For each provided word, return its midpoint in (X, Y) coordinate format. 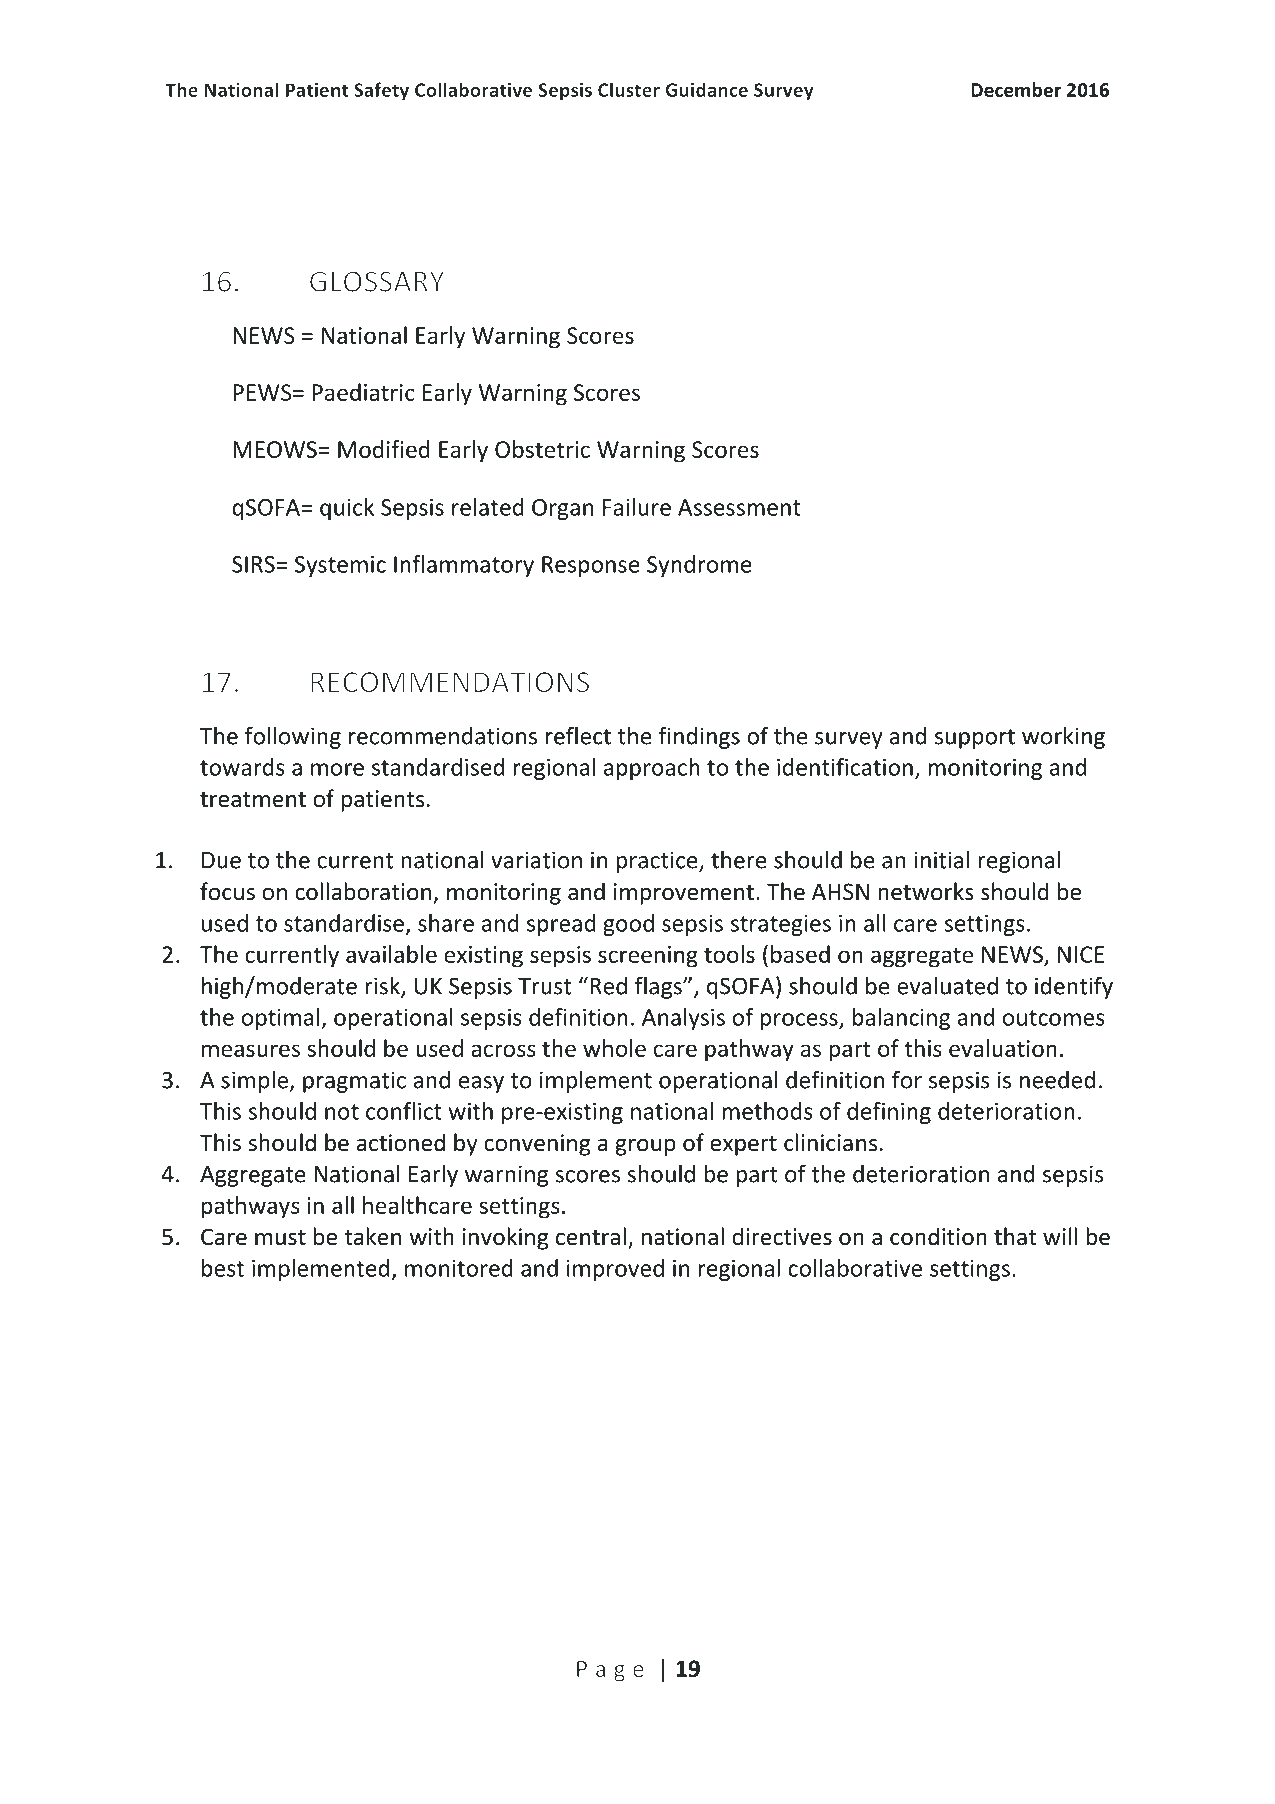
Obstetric (542, 449)
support (975, 739)
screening (648, 957)
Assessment (739, 507)
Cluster (629, 89)
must (280, 1238)
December (1016, 89)
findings (699, 737)
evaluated (947, 985)
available (391, 954)
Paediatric (363, 392)
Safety (381, 91)
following (293, 737)
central (591, 1236)
